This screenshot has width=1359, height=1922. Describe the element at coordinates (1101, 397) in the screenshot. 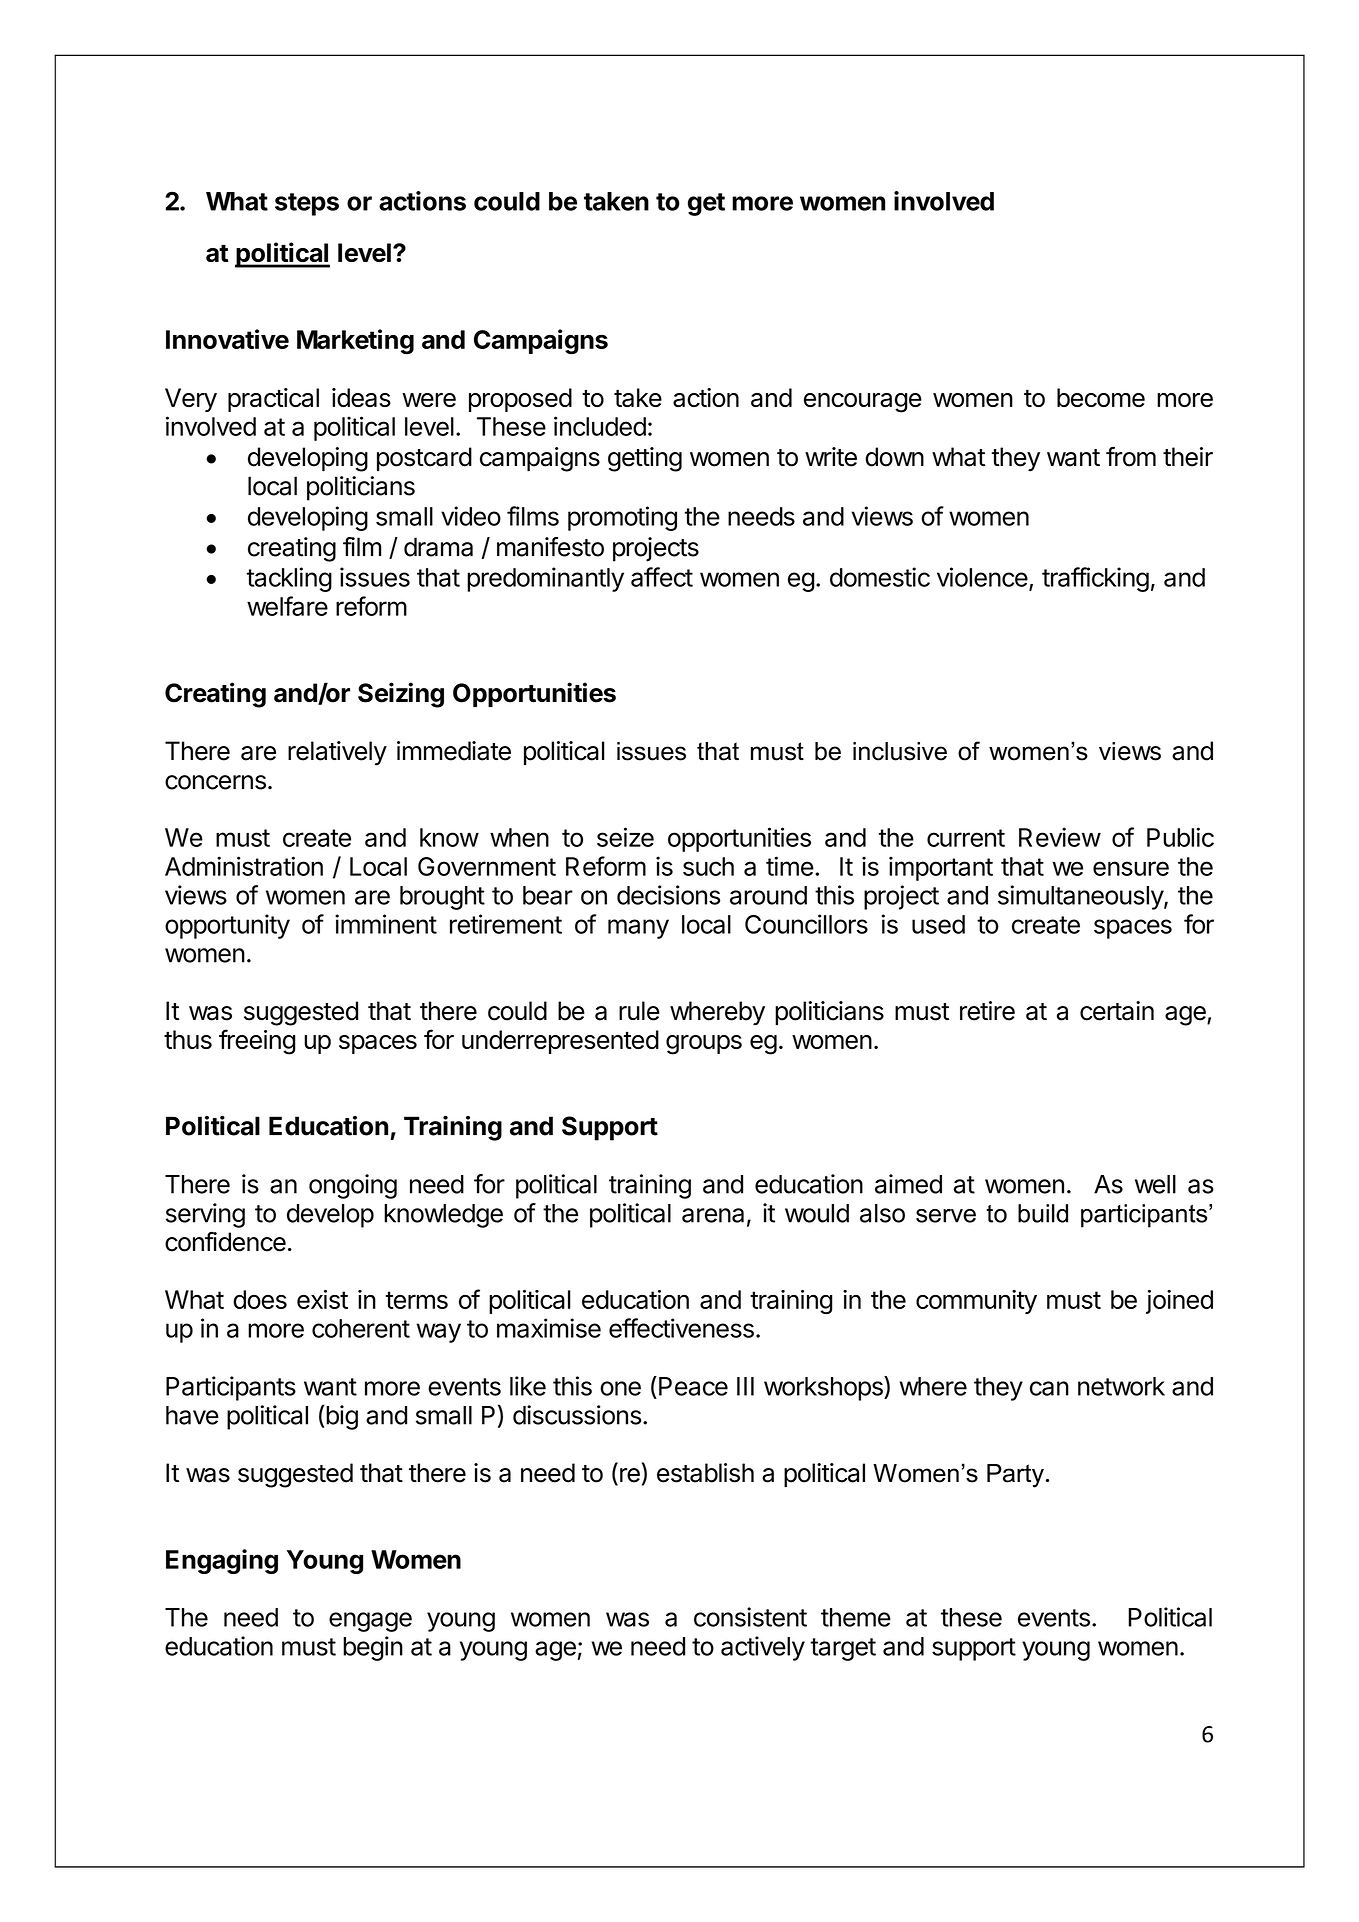

I see `become` at that location.
